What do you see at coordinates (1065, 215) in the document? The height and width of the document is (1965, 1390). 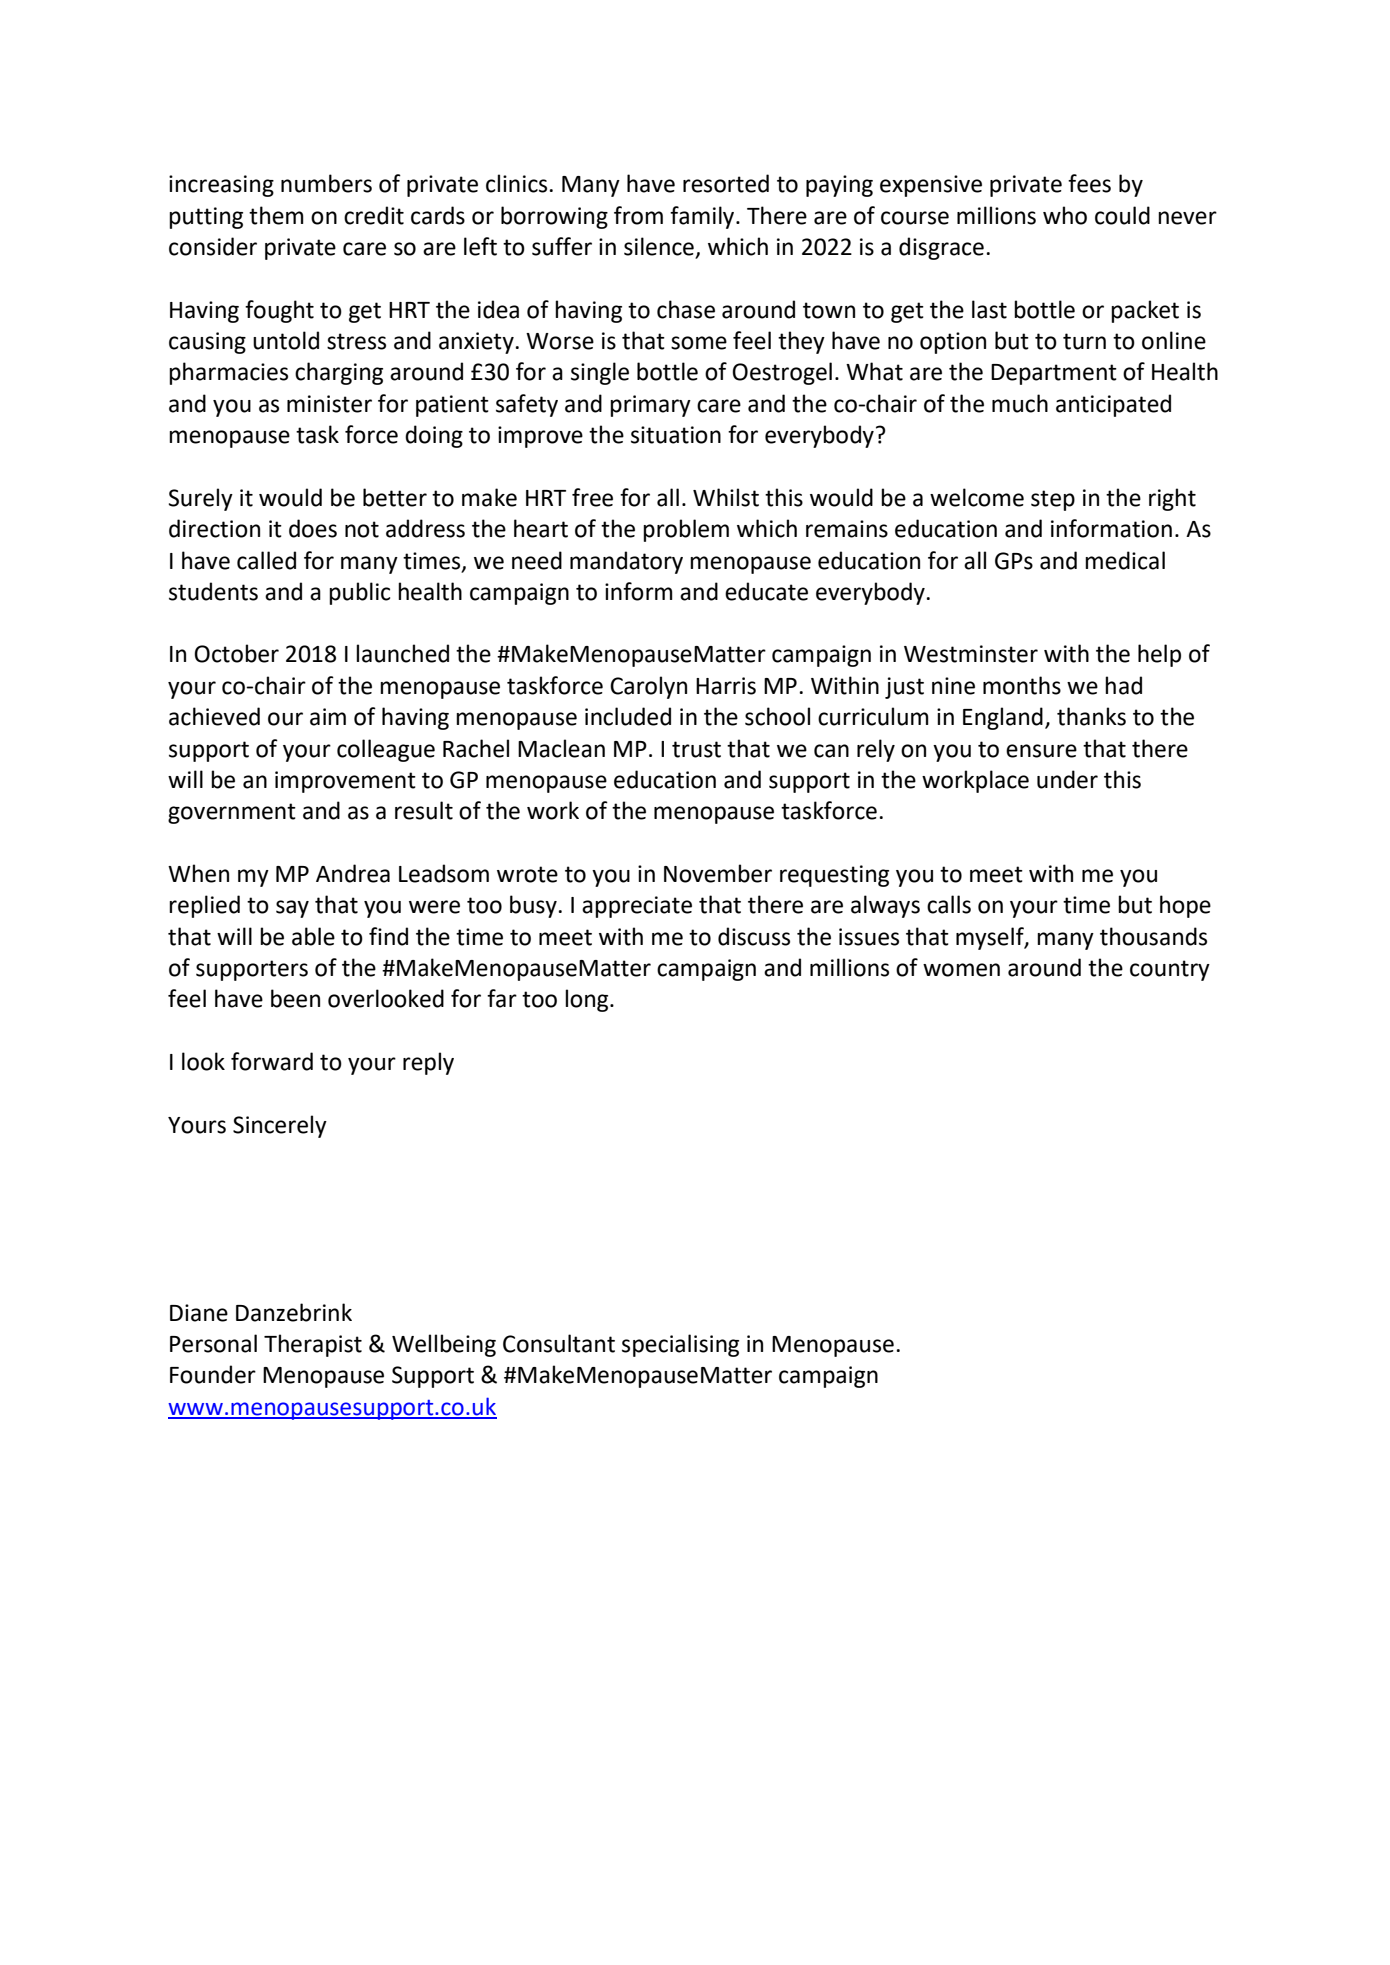 I see `who` at bounding box center [1065, 215].
